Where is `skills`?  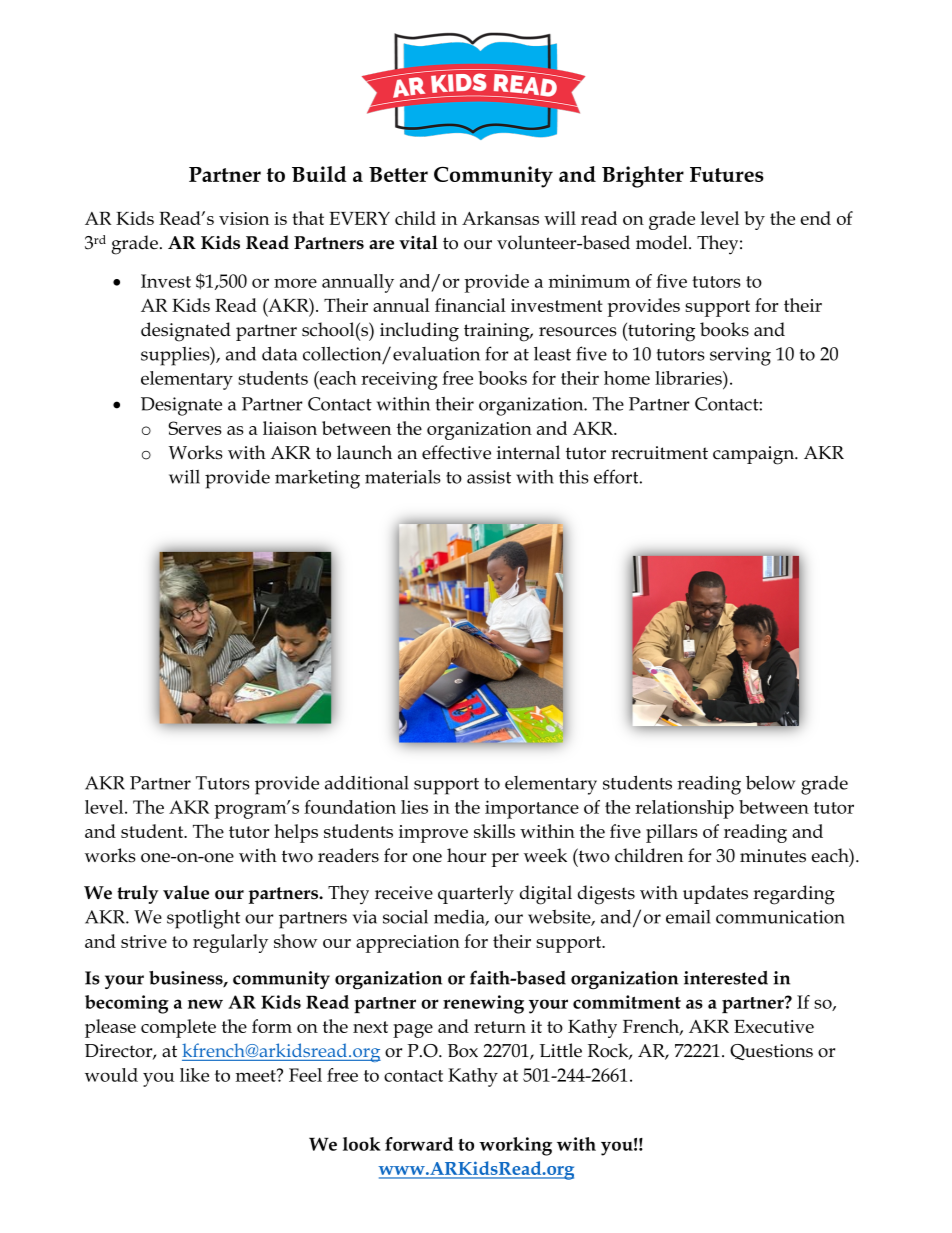
skills is located at coordinates (494, 831).
